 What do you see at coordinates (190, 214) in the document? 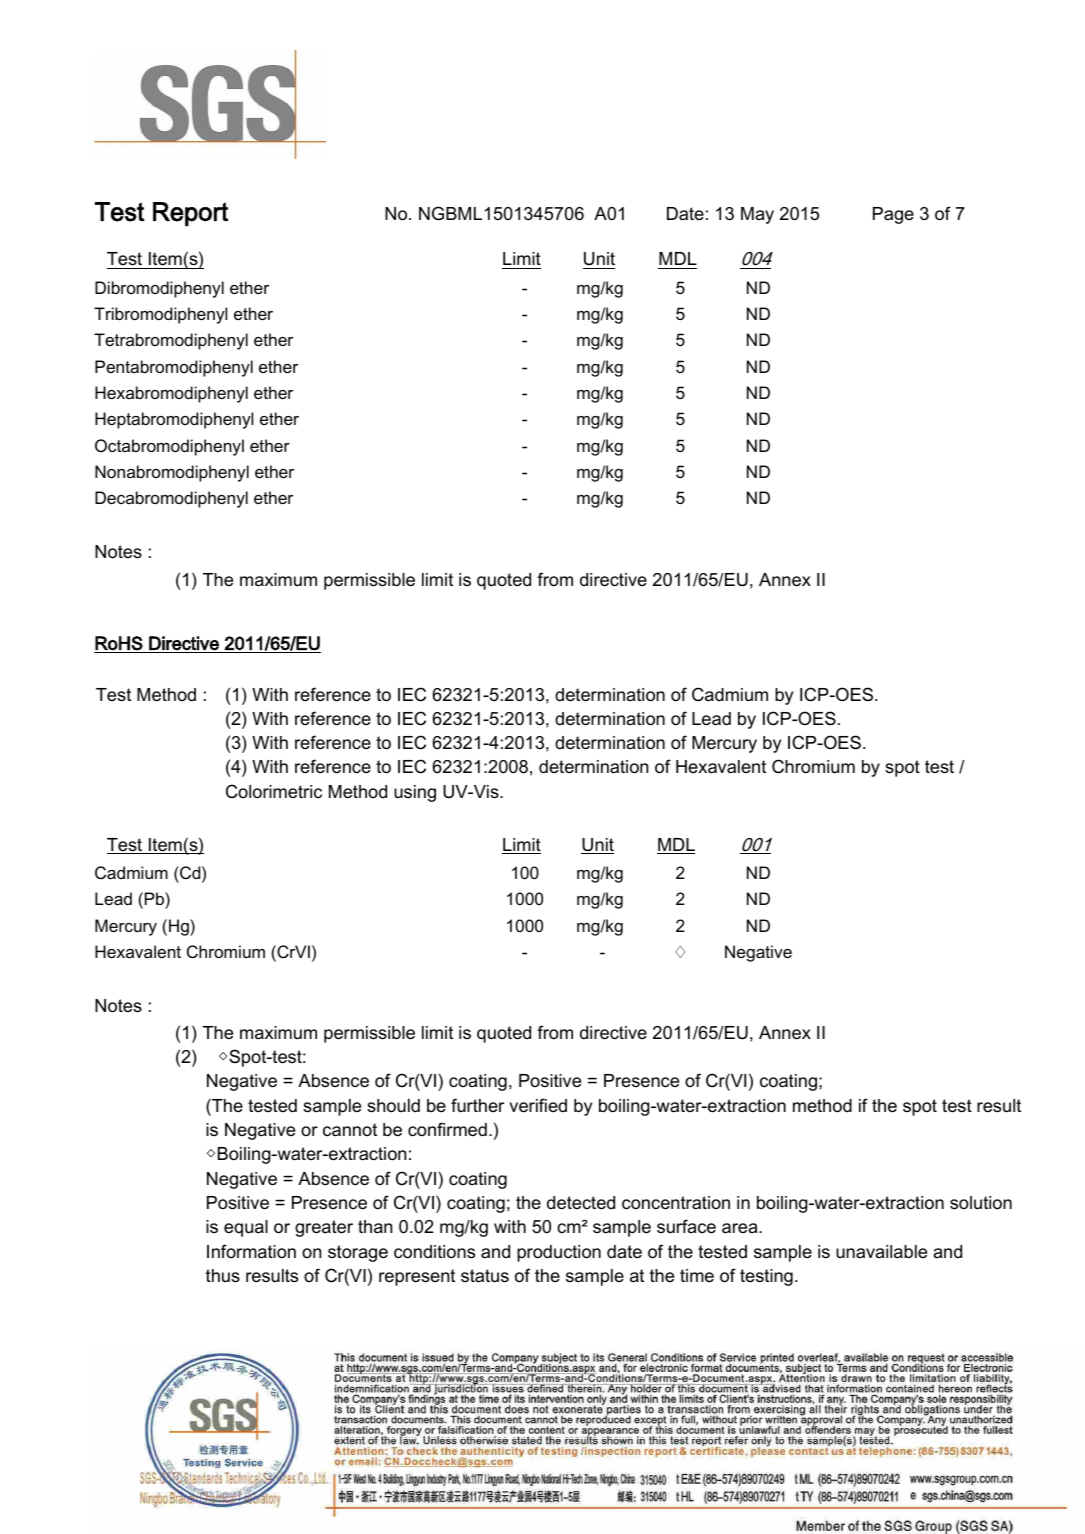
I see `Report` at bounding box center [190, 214].
